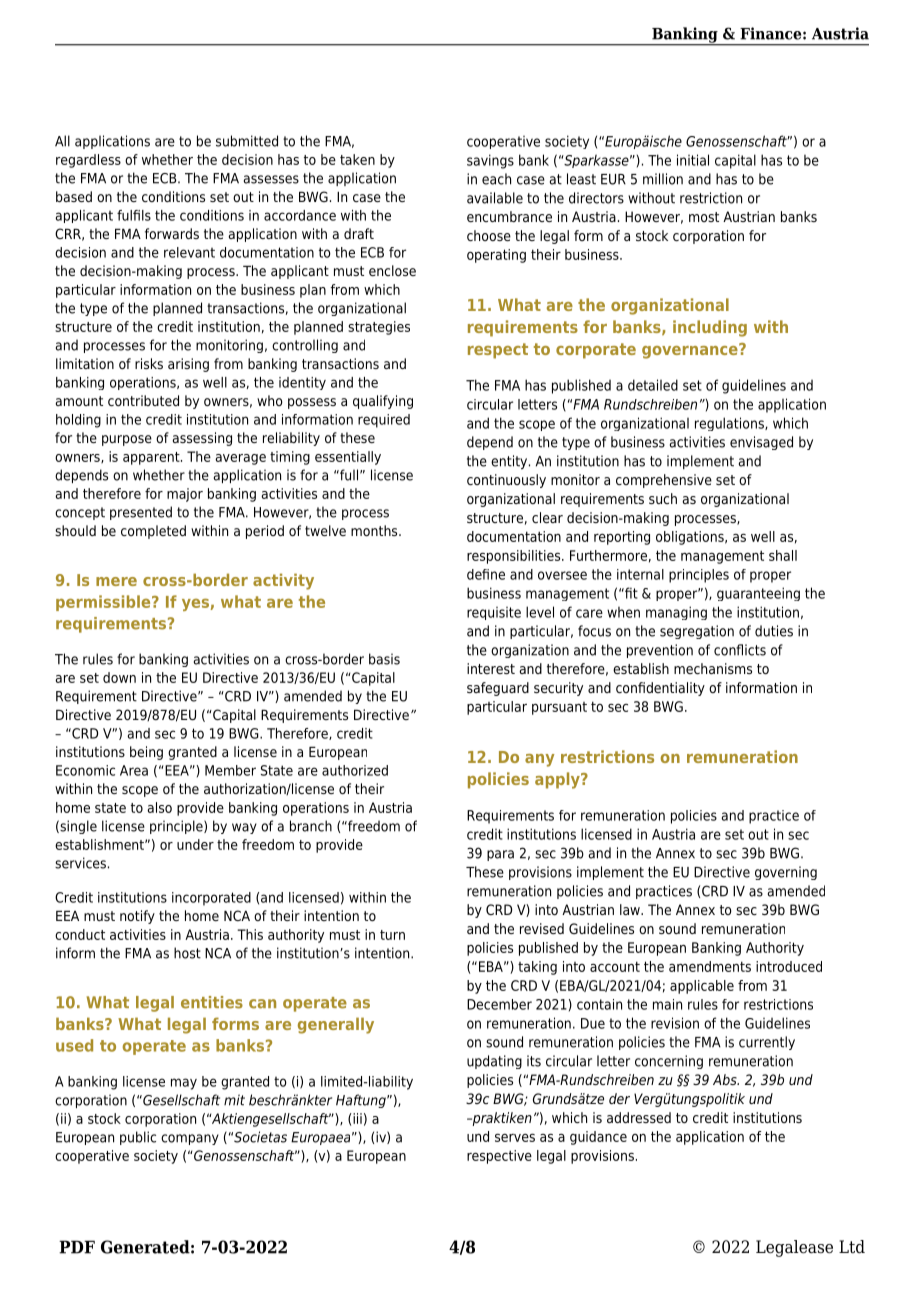  I want to click on regardless, so click(88, 161).
